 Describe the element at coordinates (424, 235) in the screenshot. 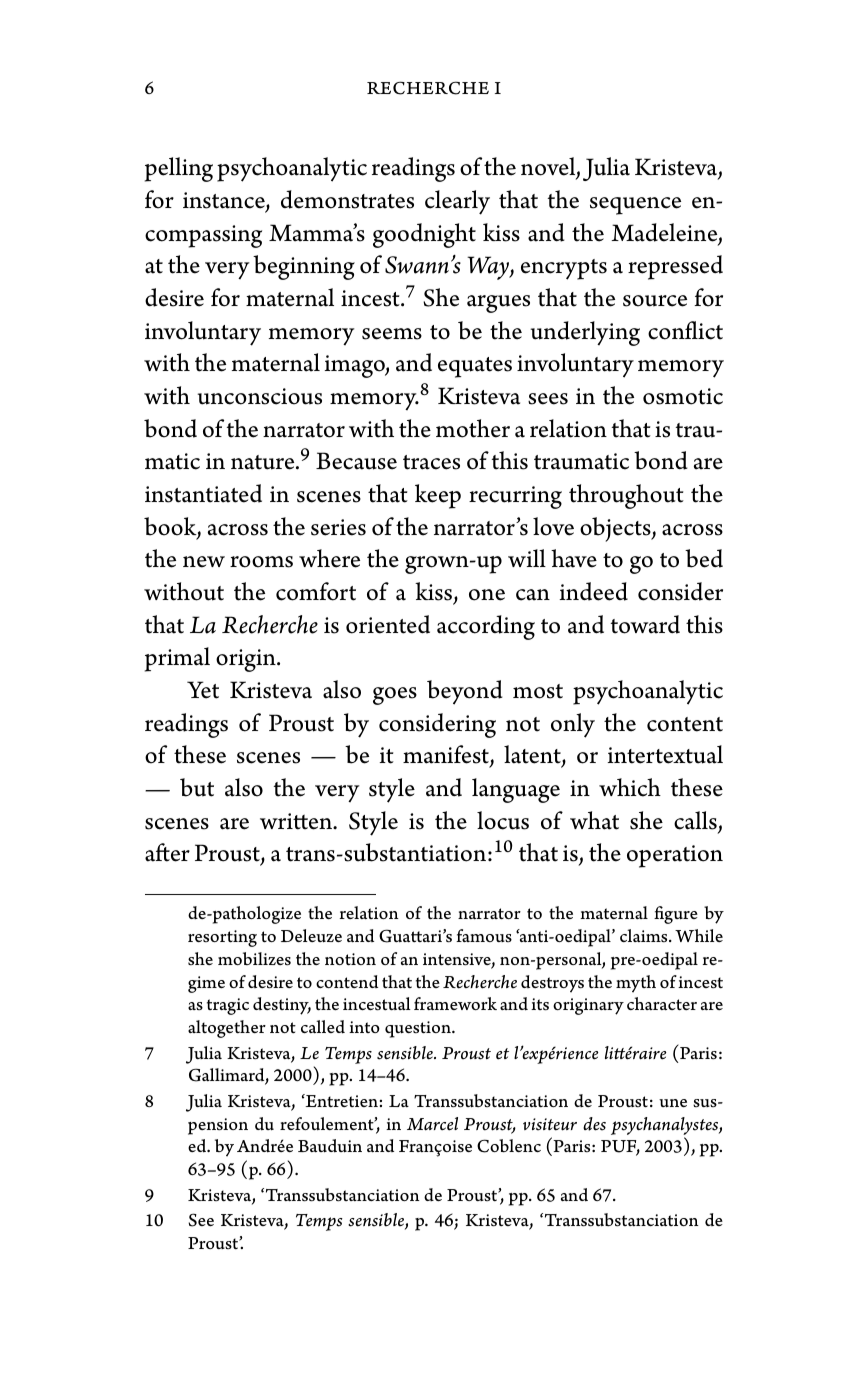

I see `goodnight` at that location.
